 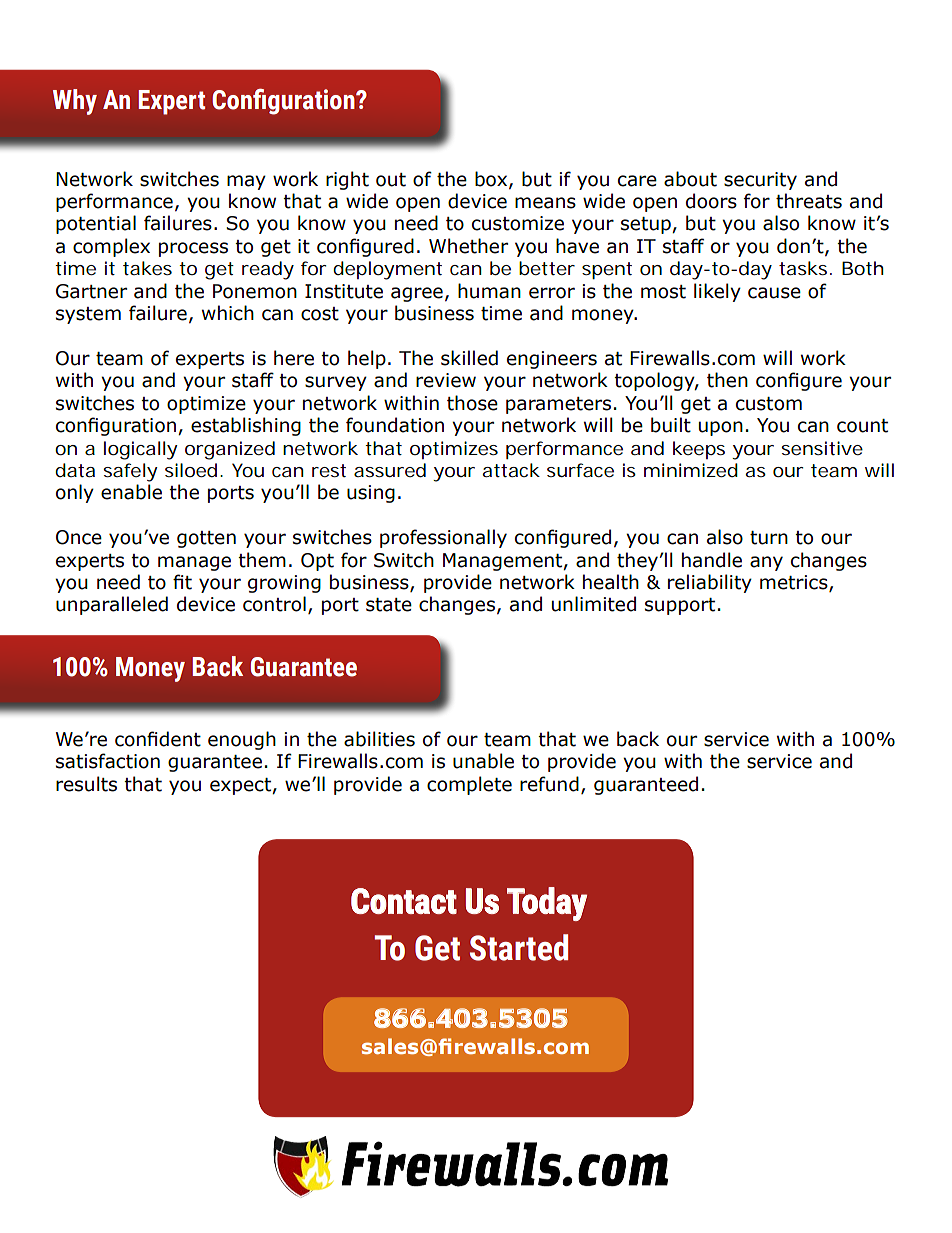 I want to click on metrics, so click(x=795, y=583).
